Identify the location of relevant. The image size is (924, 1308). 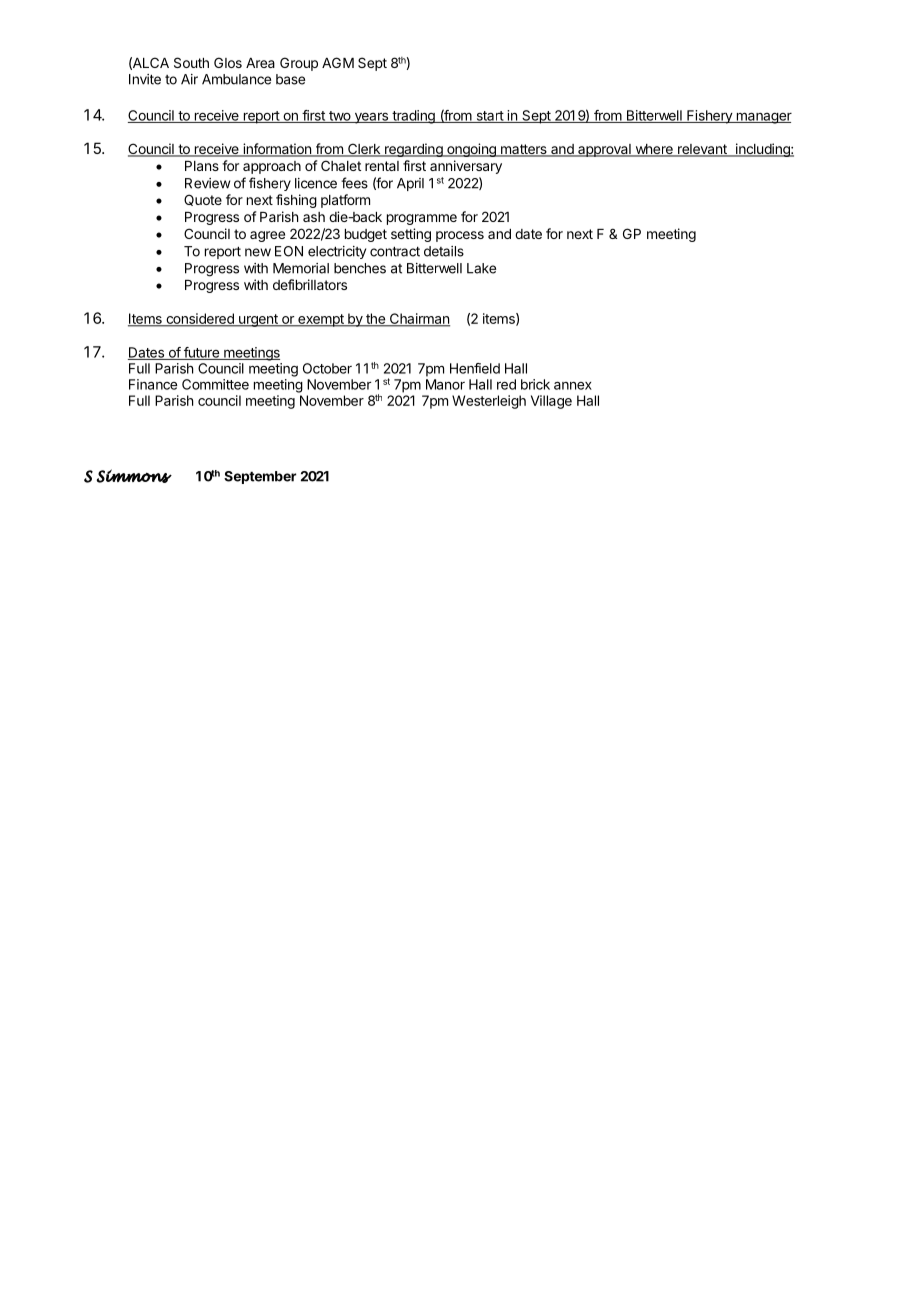
(702, 150).
